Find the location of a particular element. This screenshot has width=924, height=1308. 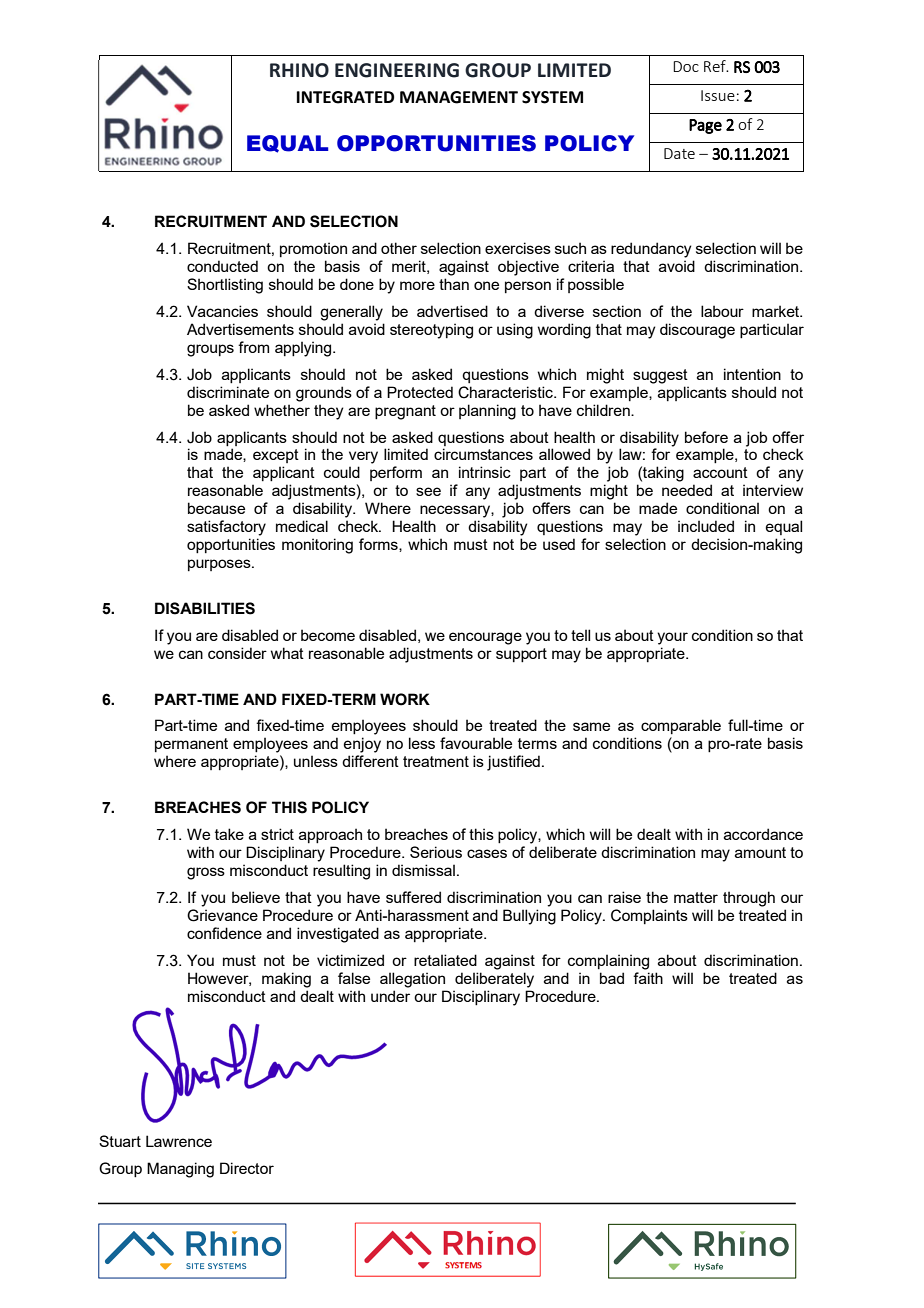

retaliated is located at coordinates (445, 960).
